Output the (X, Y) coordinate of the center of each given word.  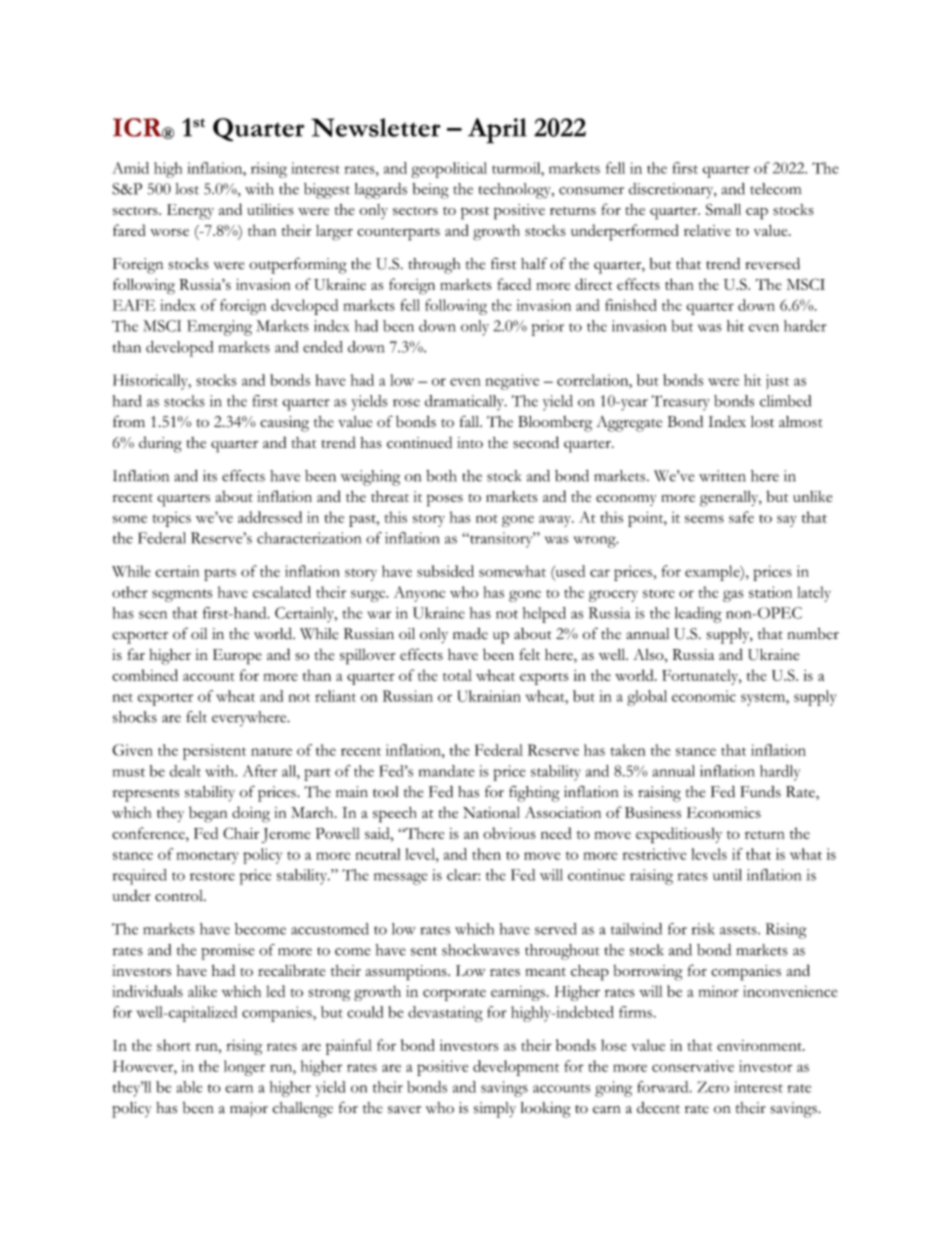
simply (495, 1110)
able (189, 1087)
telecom (775, 189)
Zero (713, 1087)
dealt (185, 771)
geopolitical (449, 170)
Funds (760, 792)
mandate (447, 771)
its (210, 476)
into (470, 442)
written (722, 476)
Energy (190, 212)
